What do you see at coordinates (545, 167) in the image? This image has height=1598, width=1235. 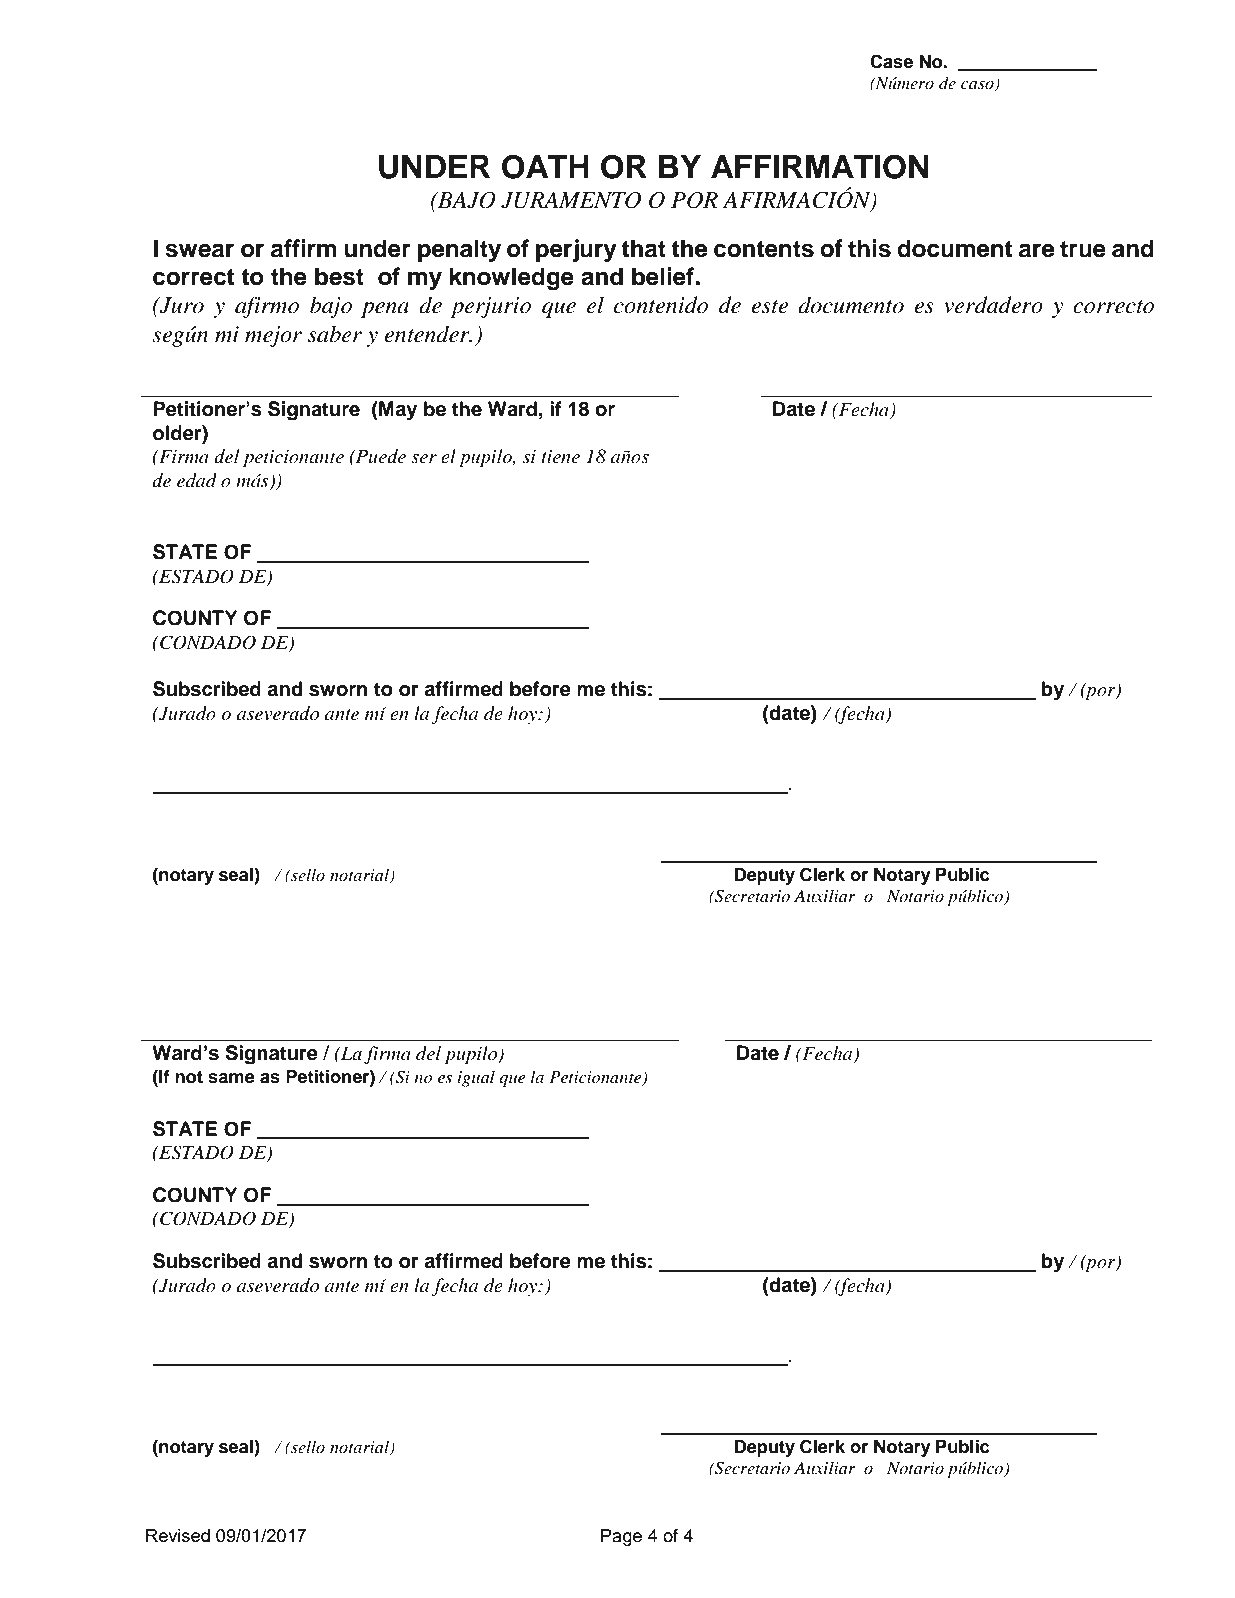 I see `OATH` at bounding box center [545, 167].
